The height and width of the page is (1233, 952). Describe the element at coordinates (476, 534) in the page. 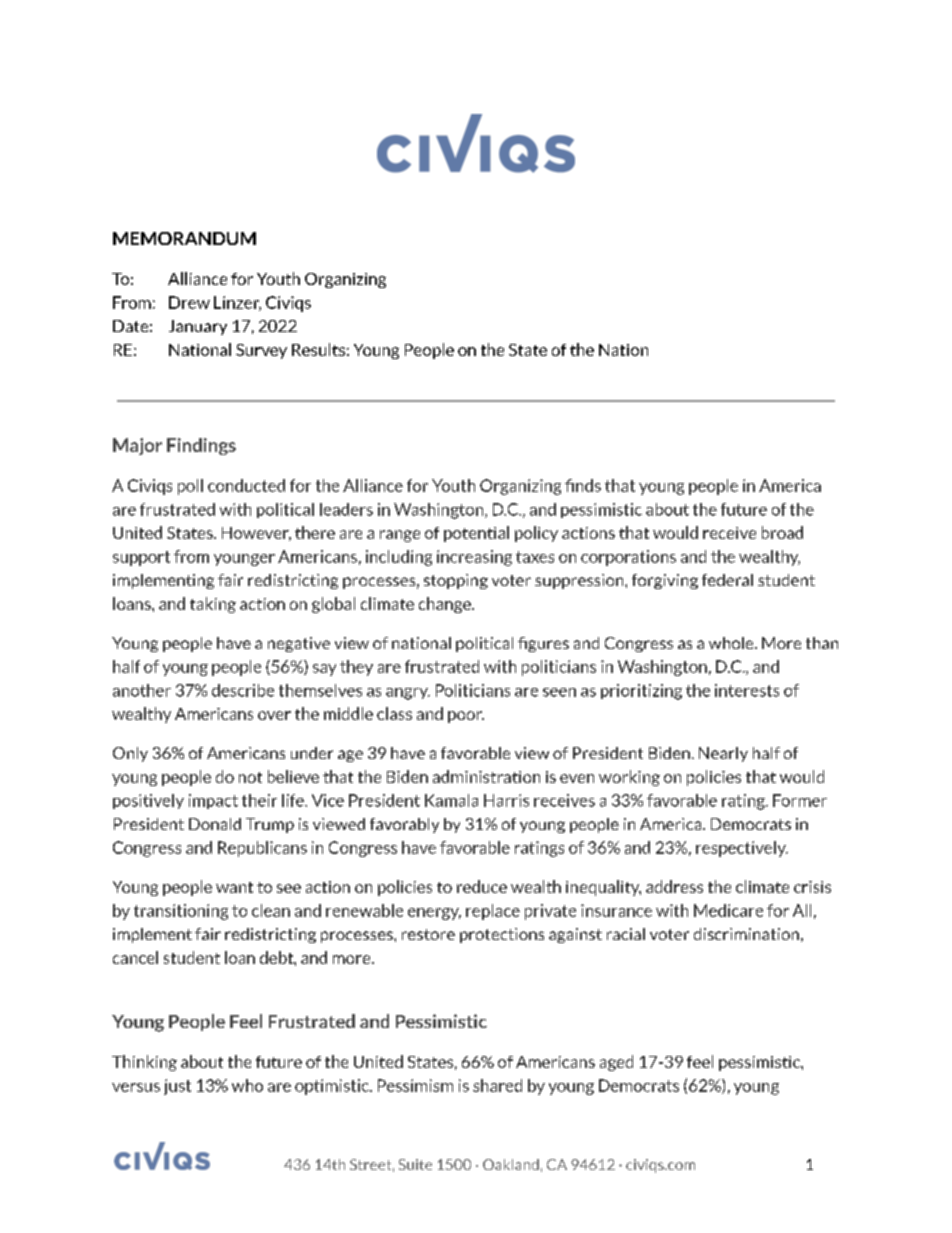

I see `potential` at that location.
